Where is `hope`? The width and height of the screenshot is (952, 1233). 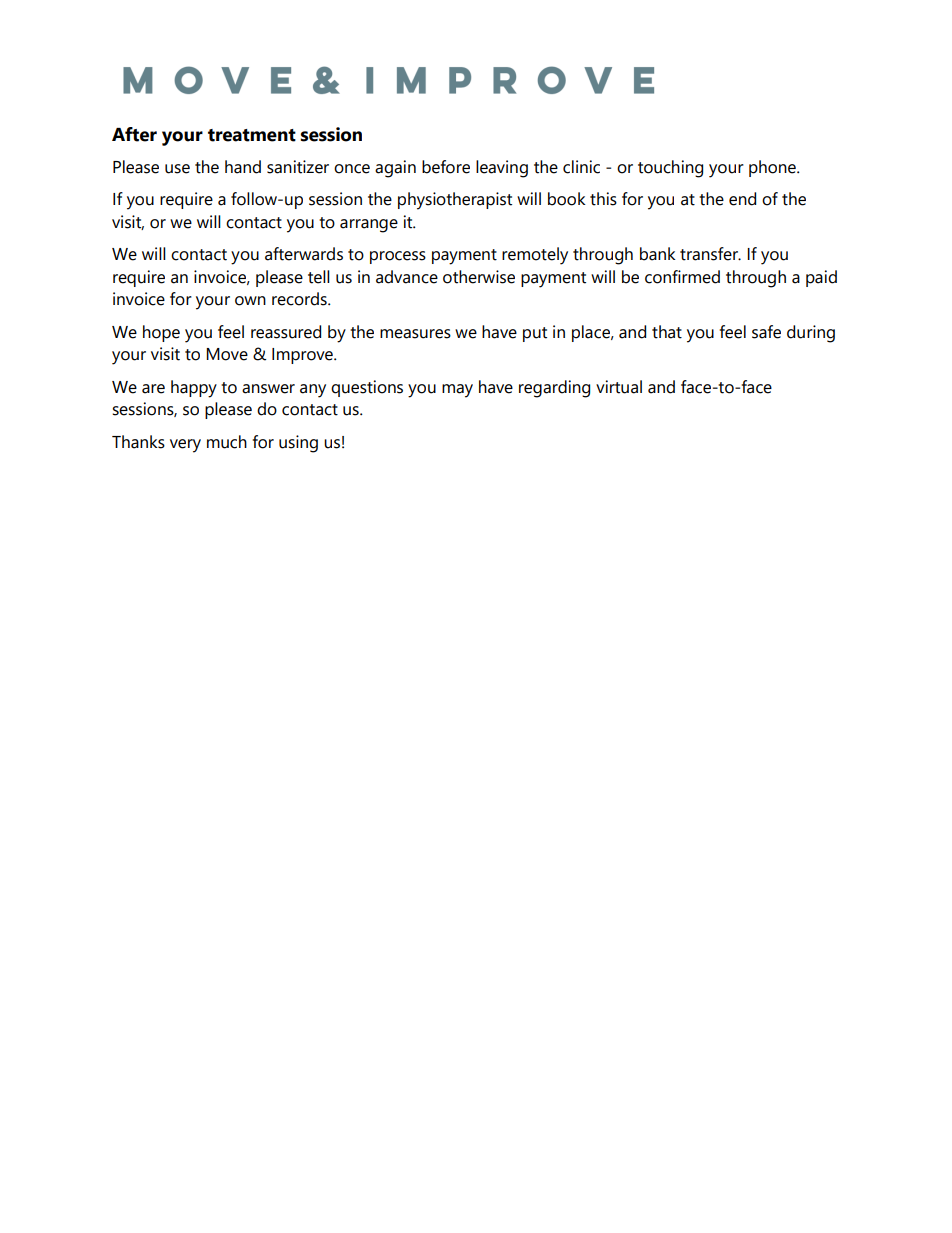
hope is located at coordinates (161, 333).
